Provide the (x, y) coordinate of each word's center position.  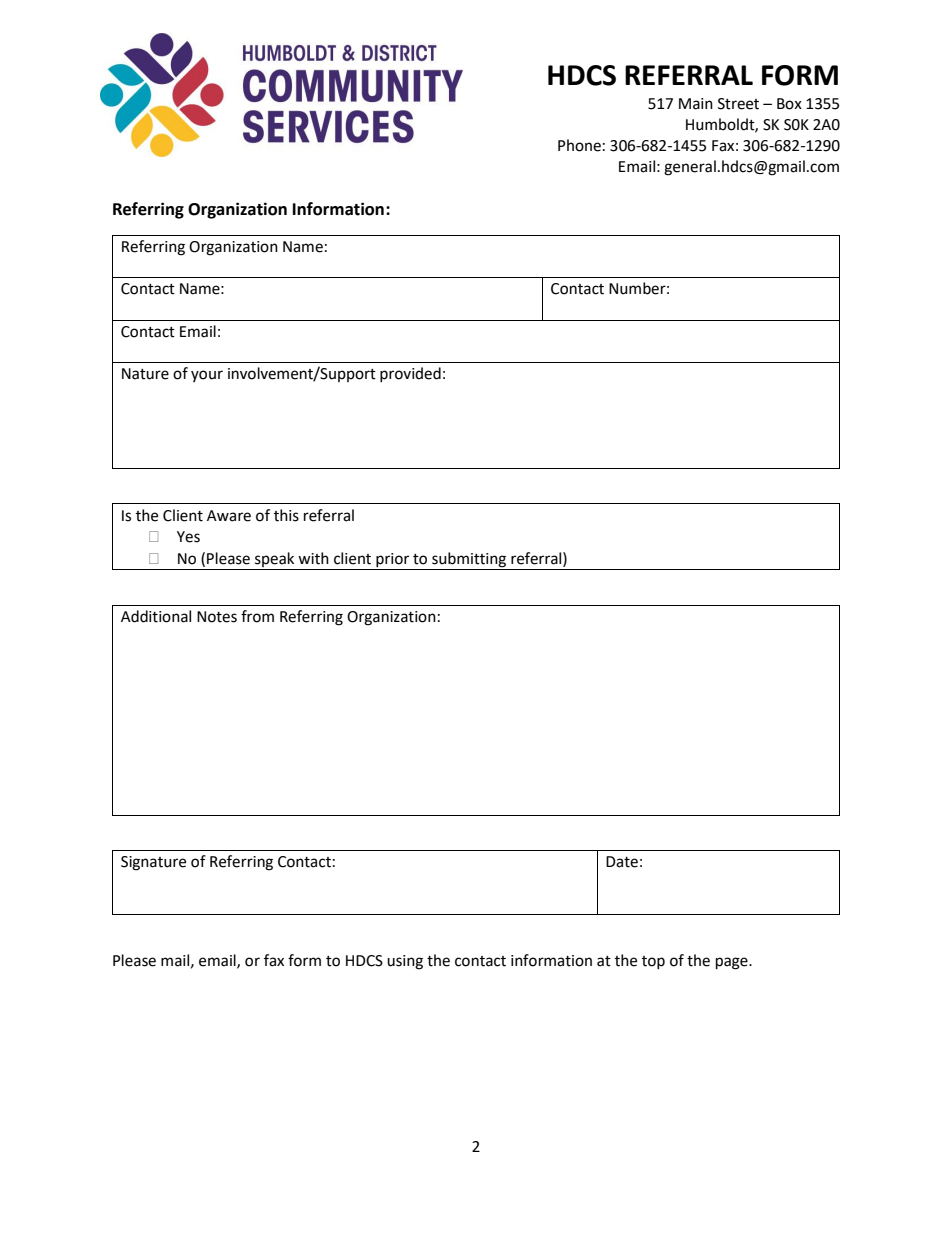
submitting (469, 561)
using (405, 962)
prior (393, 561)
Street (738, 104)
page (733, 963)
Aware (229, 516)
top (653, 962)
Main (696, 104)
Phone (579, 145)
